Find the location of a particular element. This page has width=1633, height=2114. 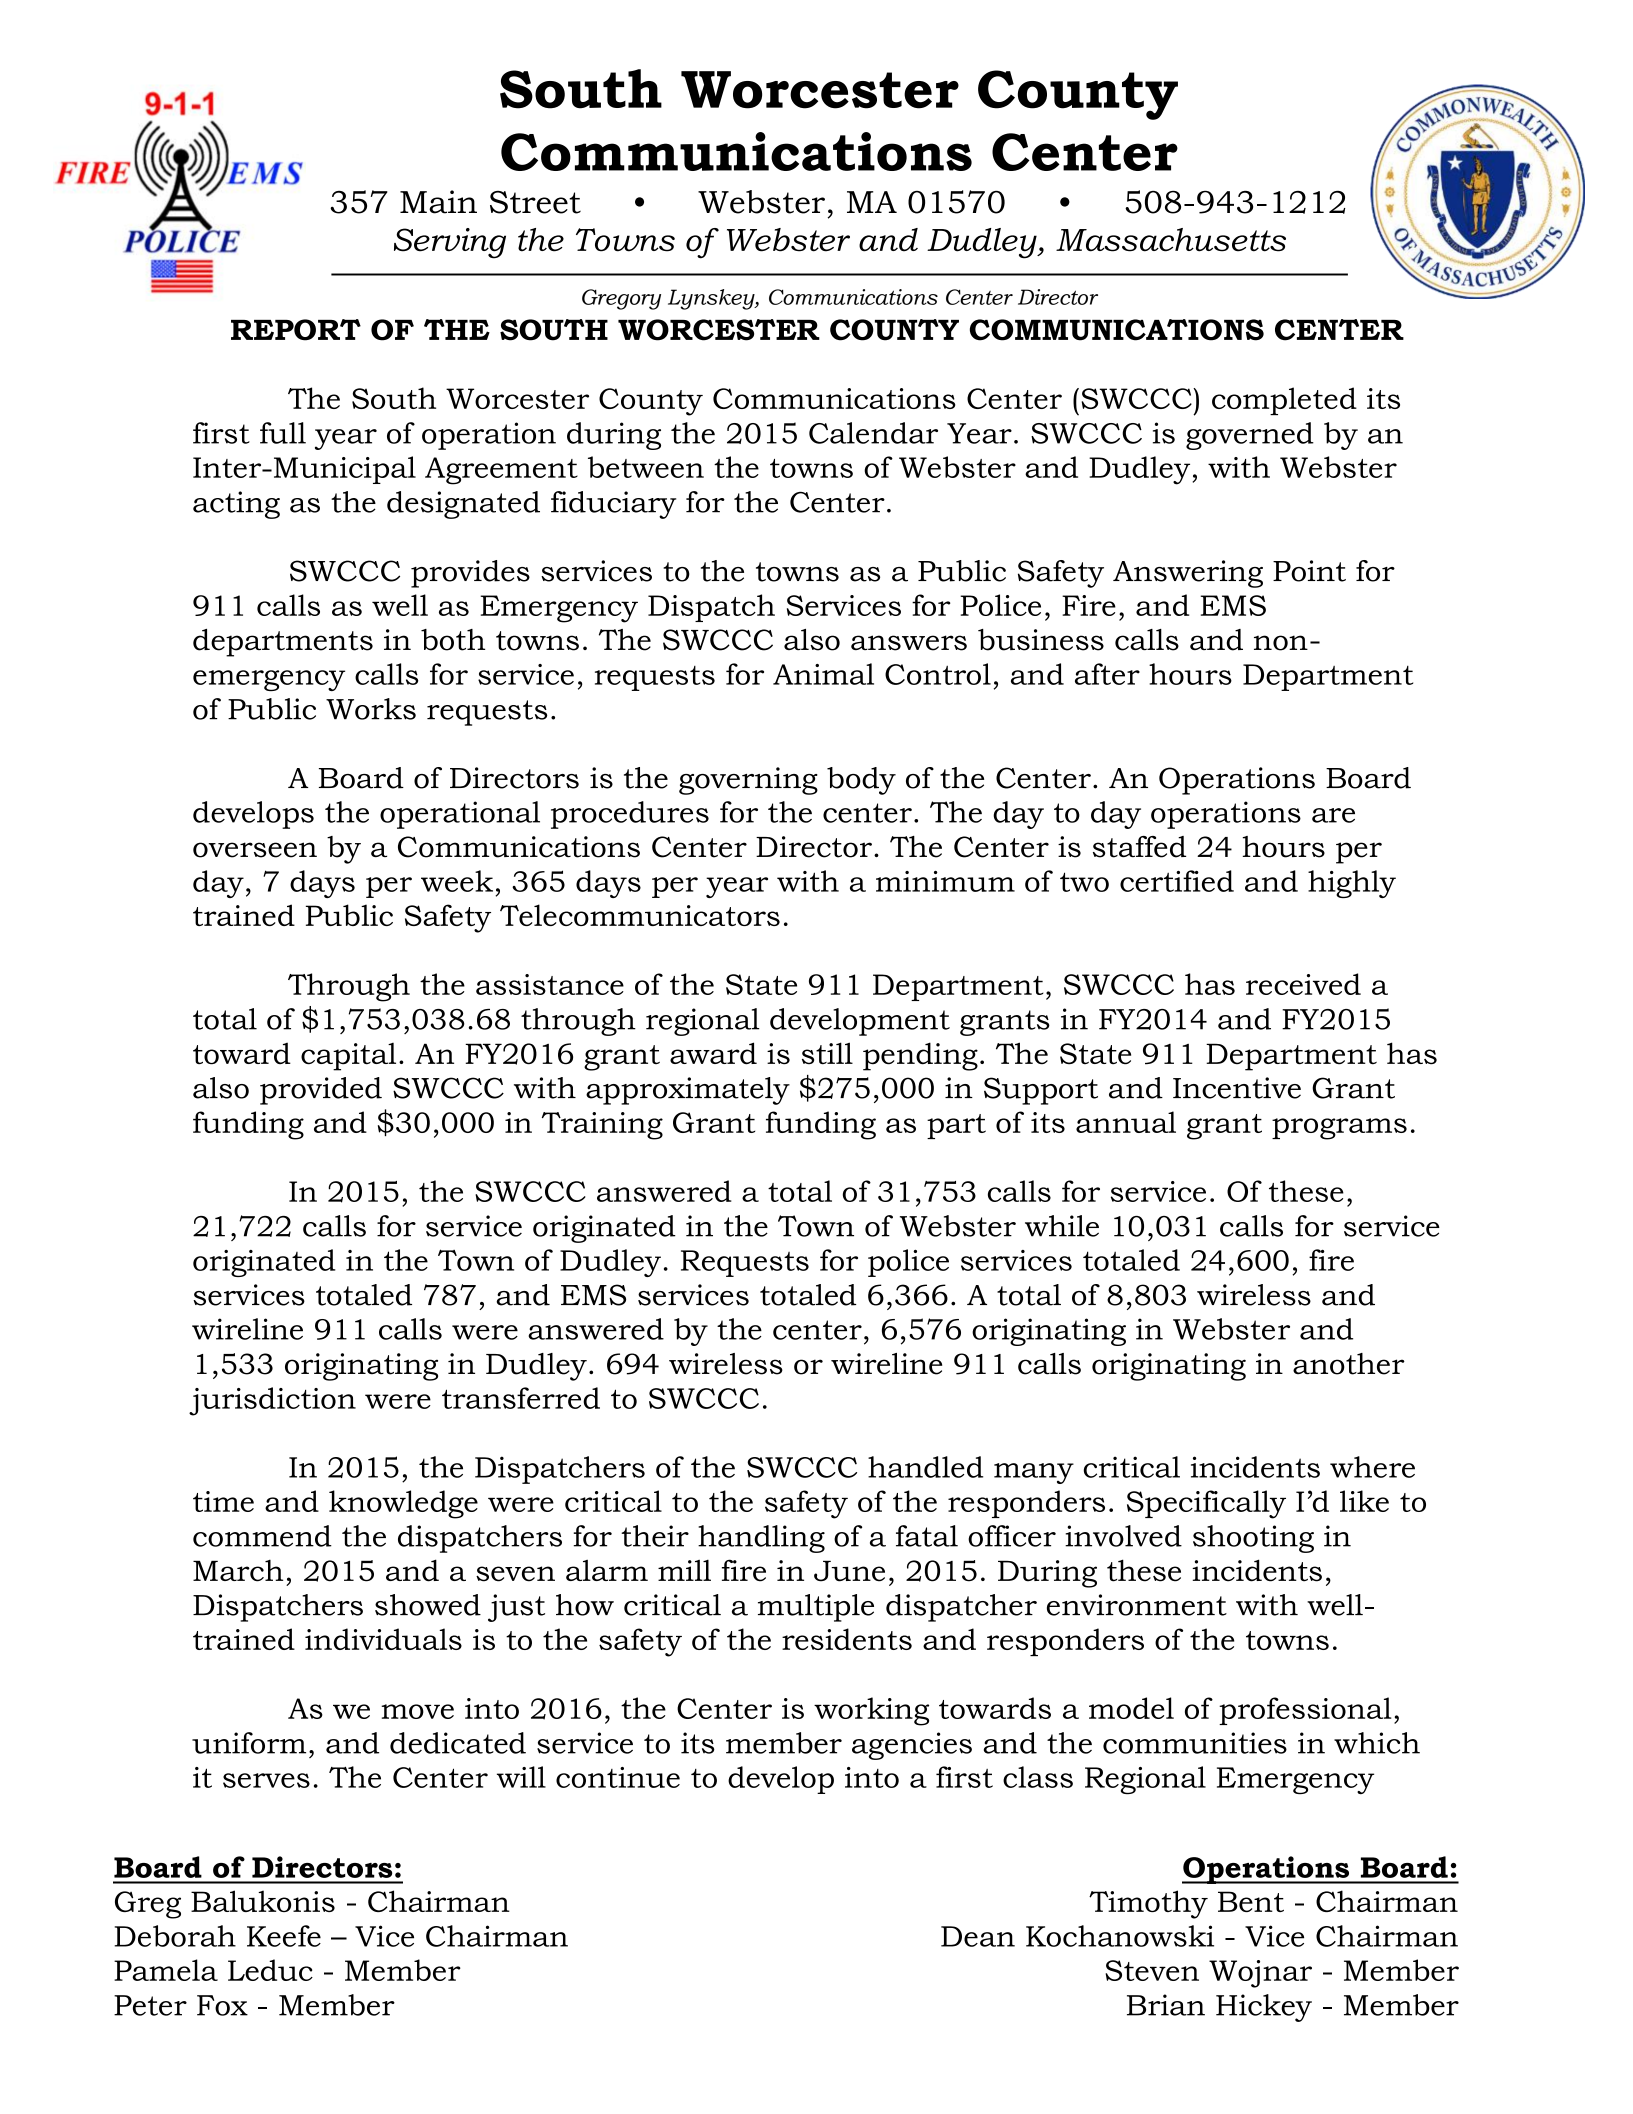

provided is located at coordinates (321, 1091).
